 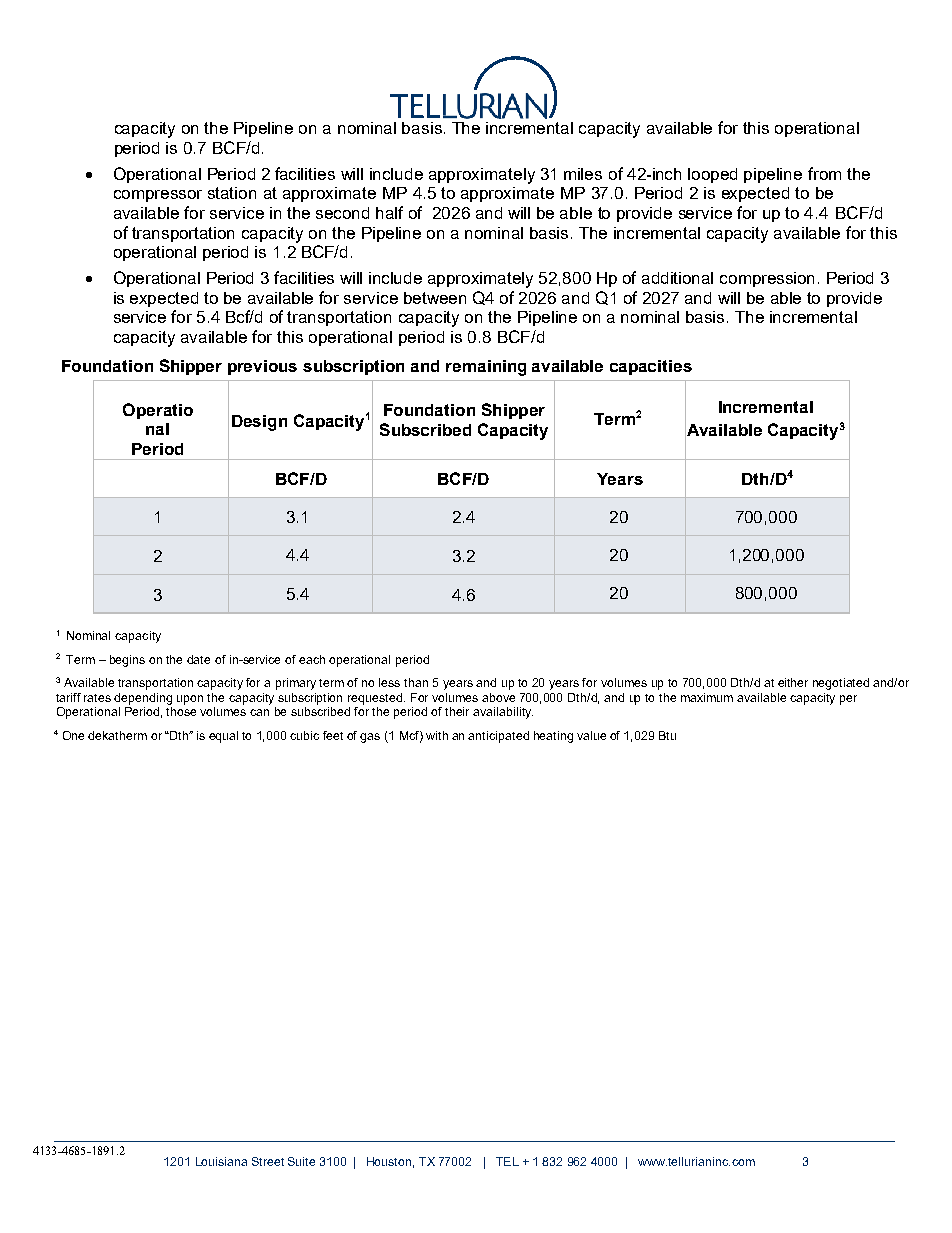 What do you see at coordinates (712, 175) in the screenshot?
I see `looped` at bounding box center [712, 175].
